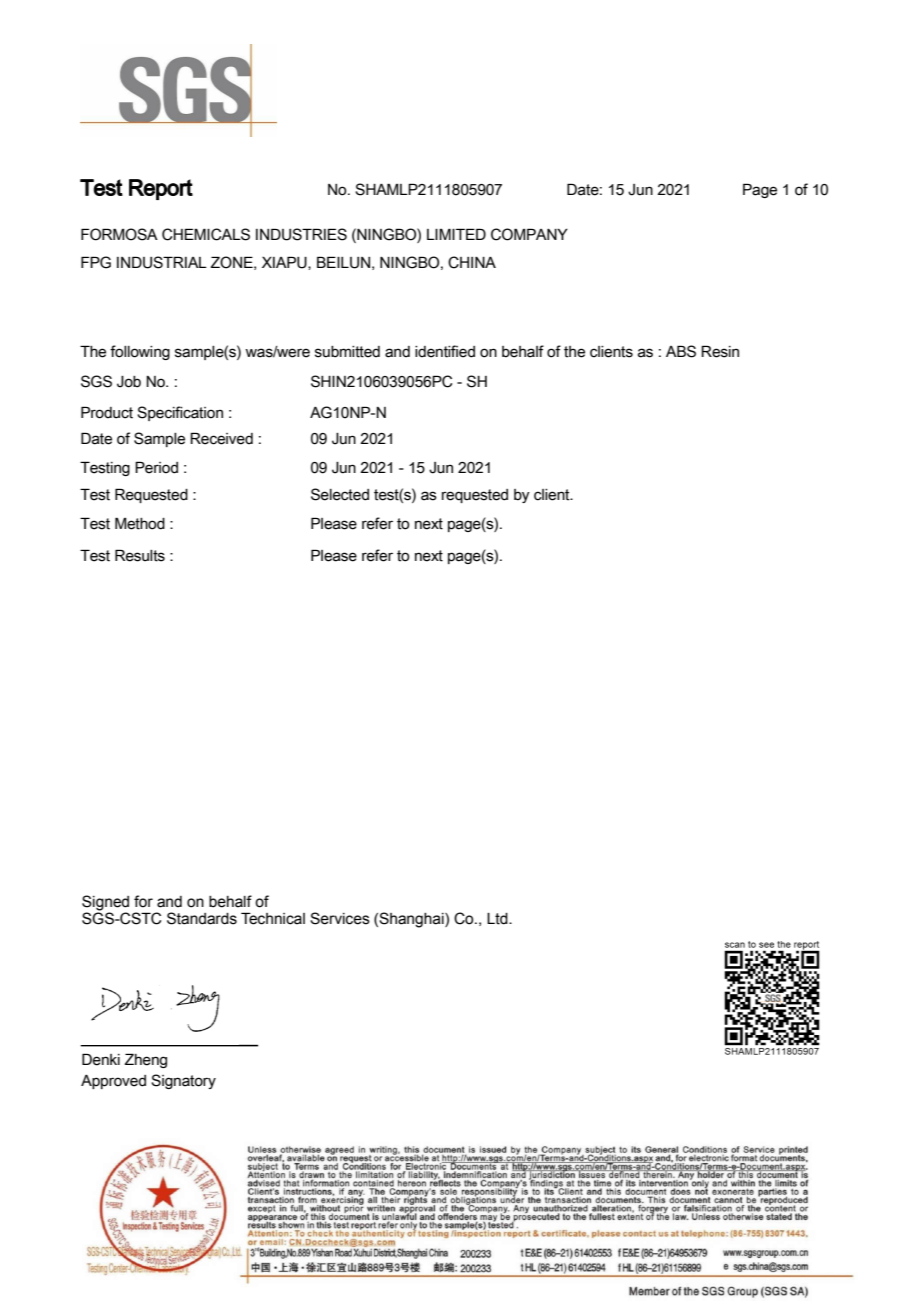  I want to click on Ltd, so click(498, 919).
